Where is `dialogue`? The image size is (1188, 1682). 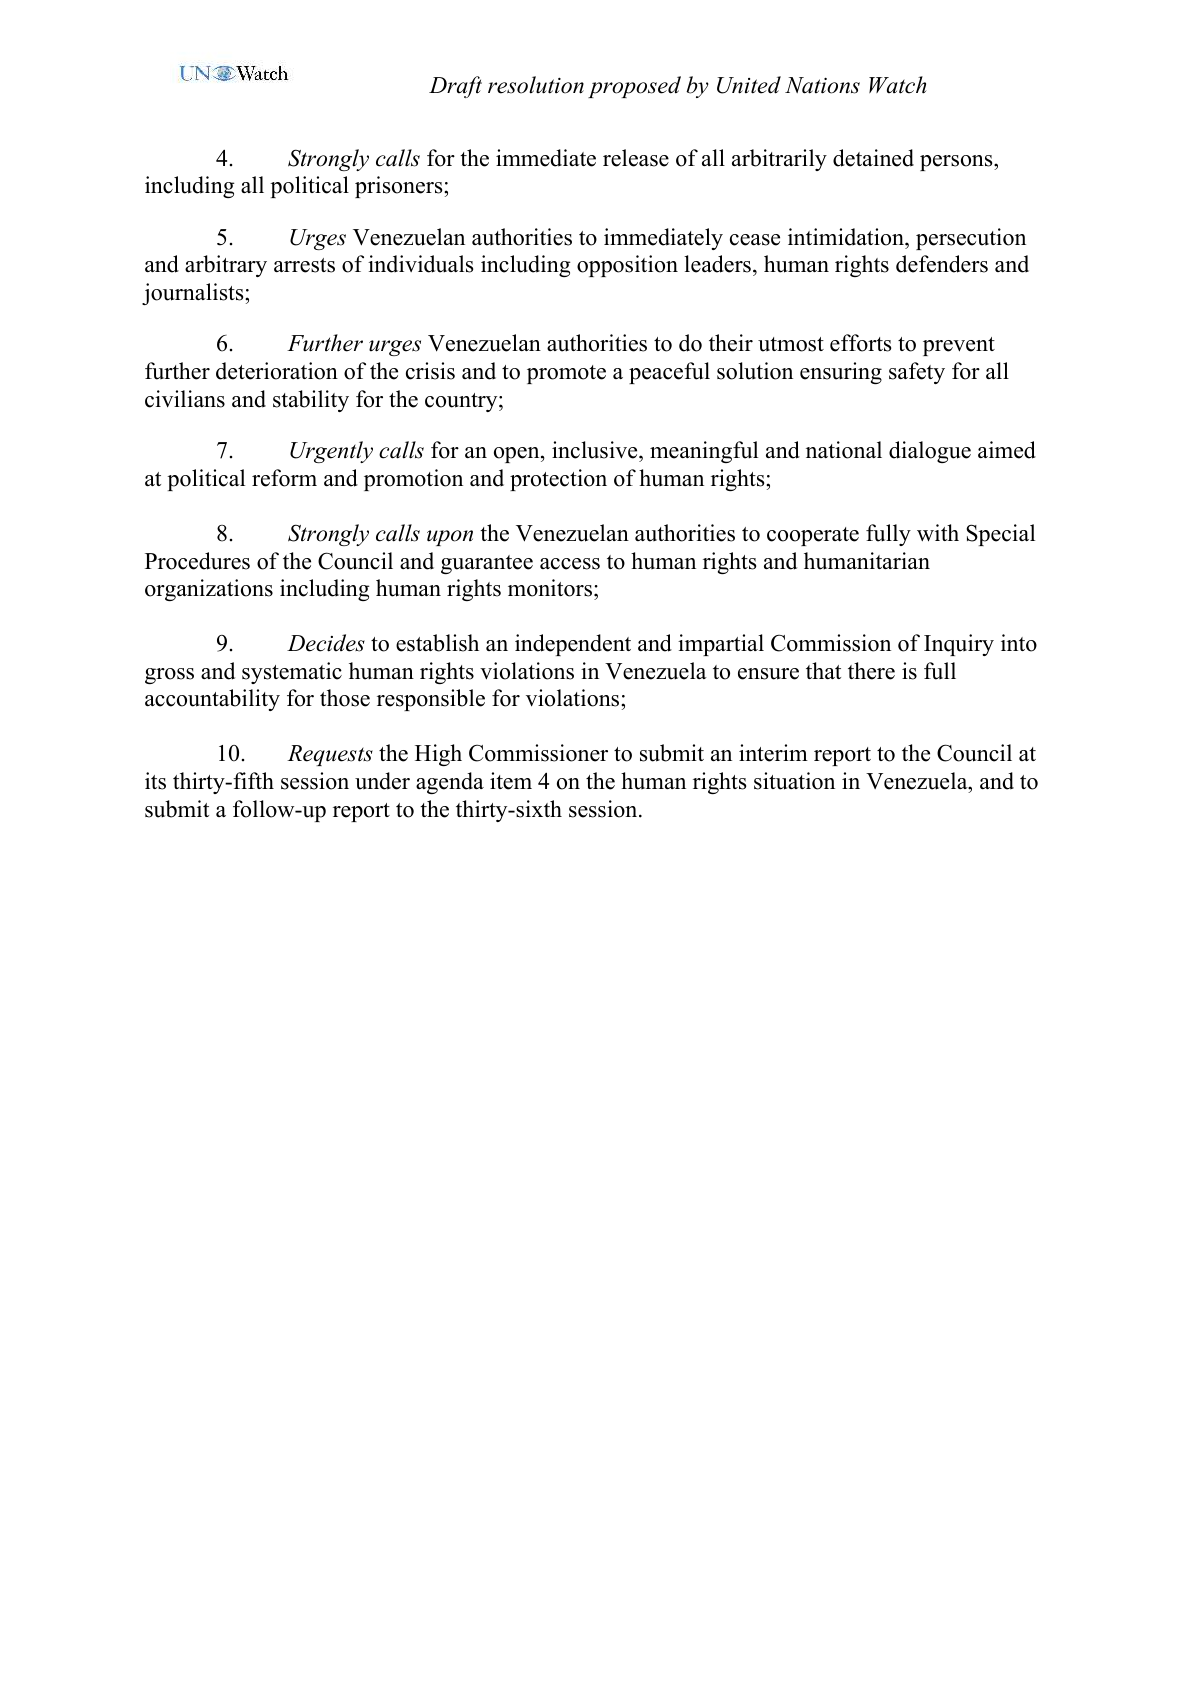 dialogue is located at coordinates (930, 452).
